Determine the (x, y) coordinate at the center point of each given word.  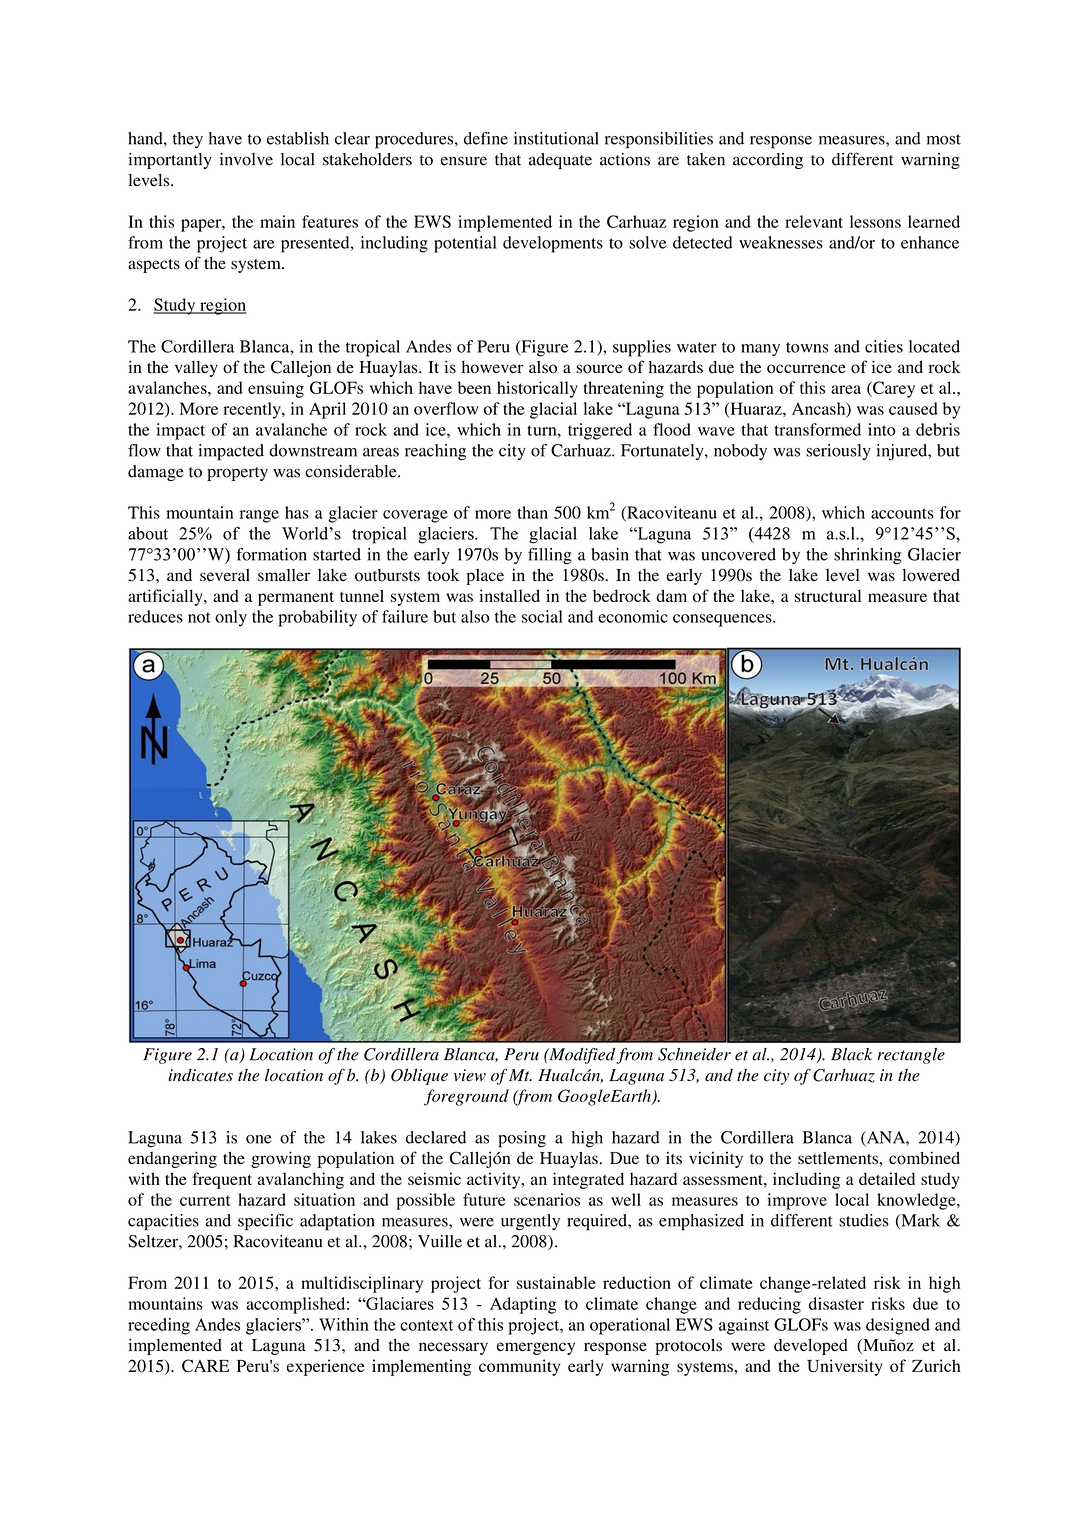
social (542, 616)
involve (246, 159)
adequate (560, 161)
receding (159, 1326)
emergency (536, 1348)
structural (828, 595)
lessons (875, 221)
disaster (836, 1303)
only (231, 618)
